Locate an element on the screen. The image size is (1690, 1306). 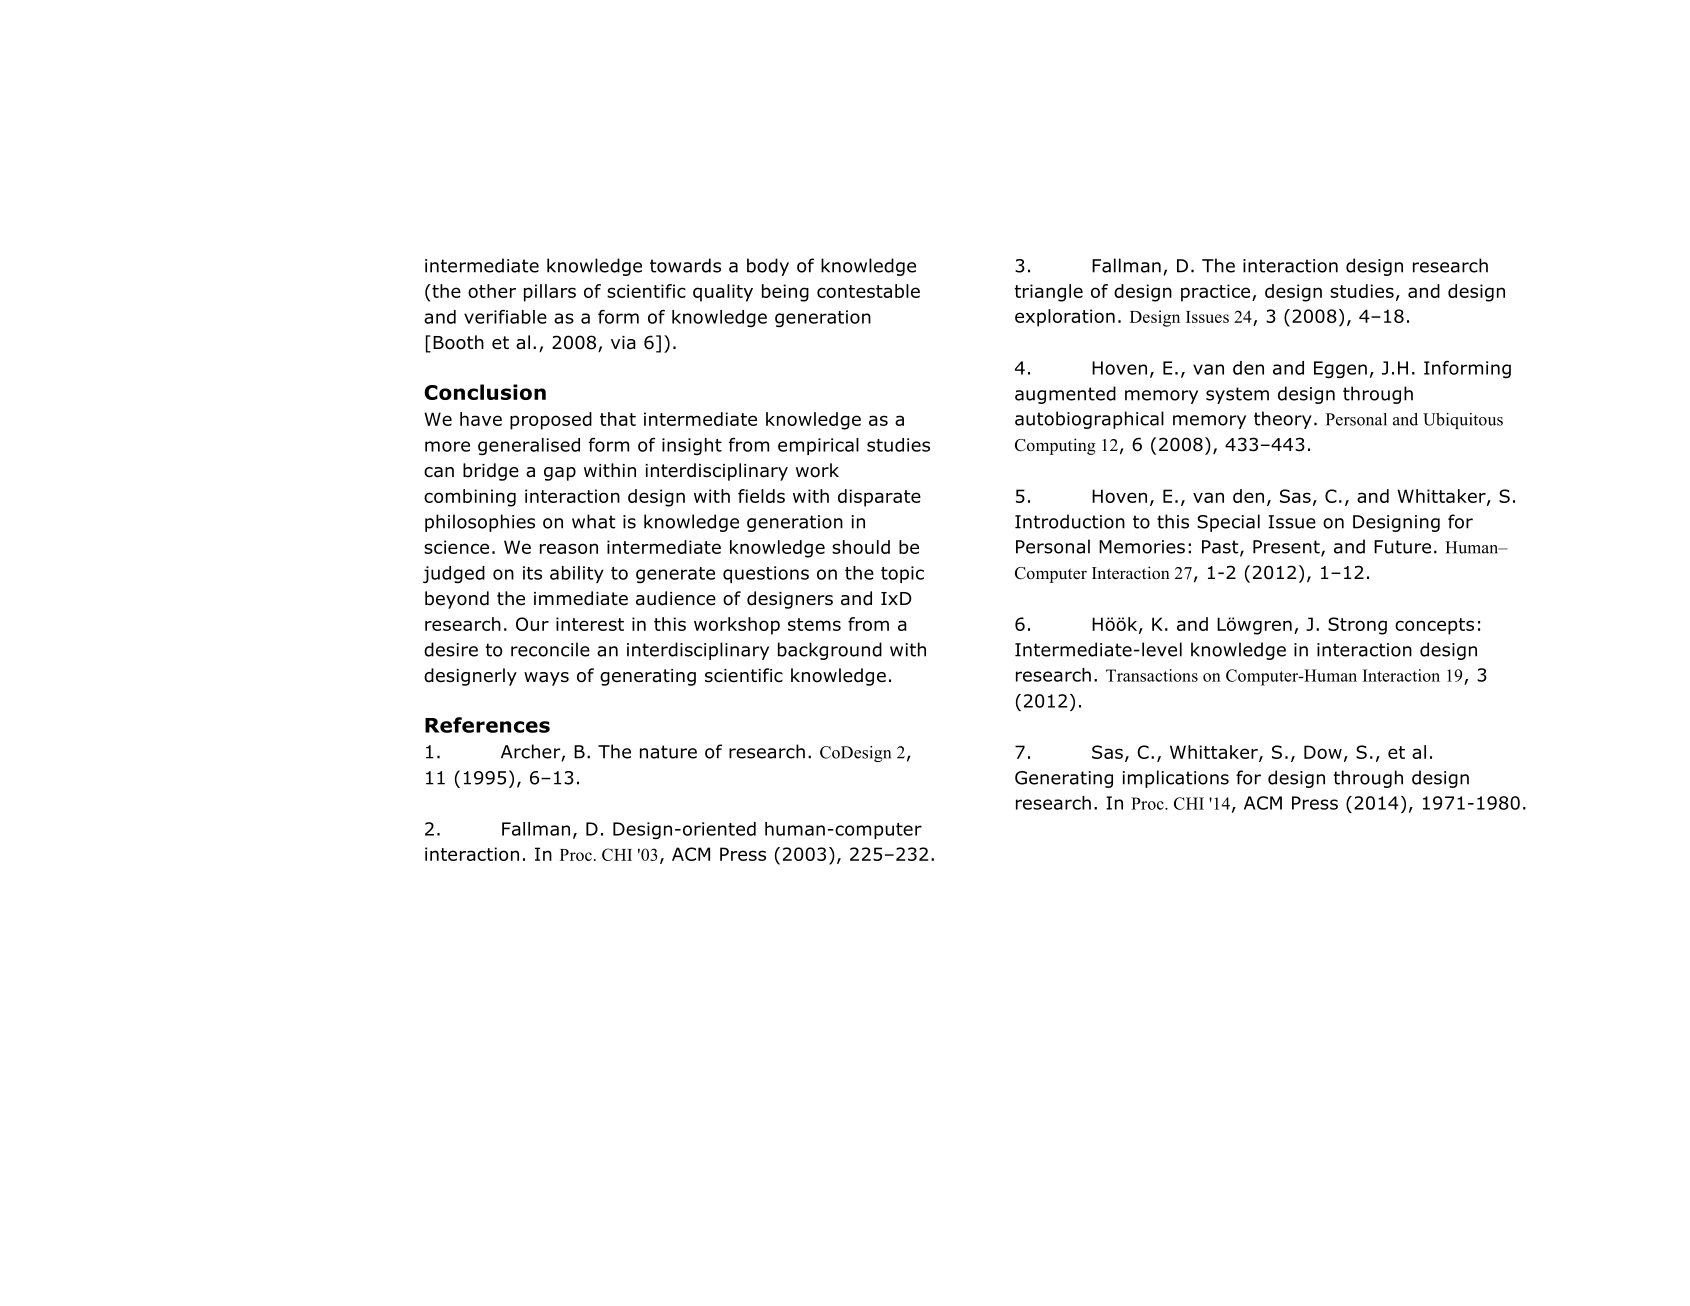
pillars is located at coordinates (550, 293).
